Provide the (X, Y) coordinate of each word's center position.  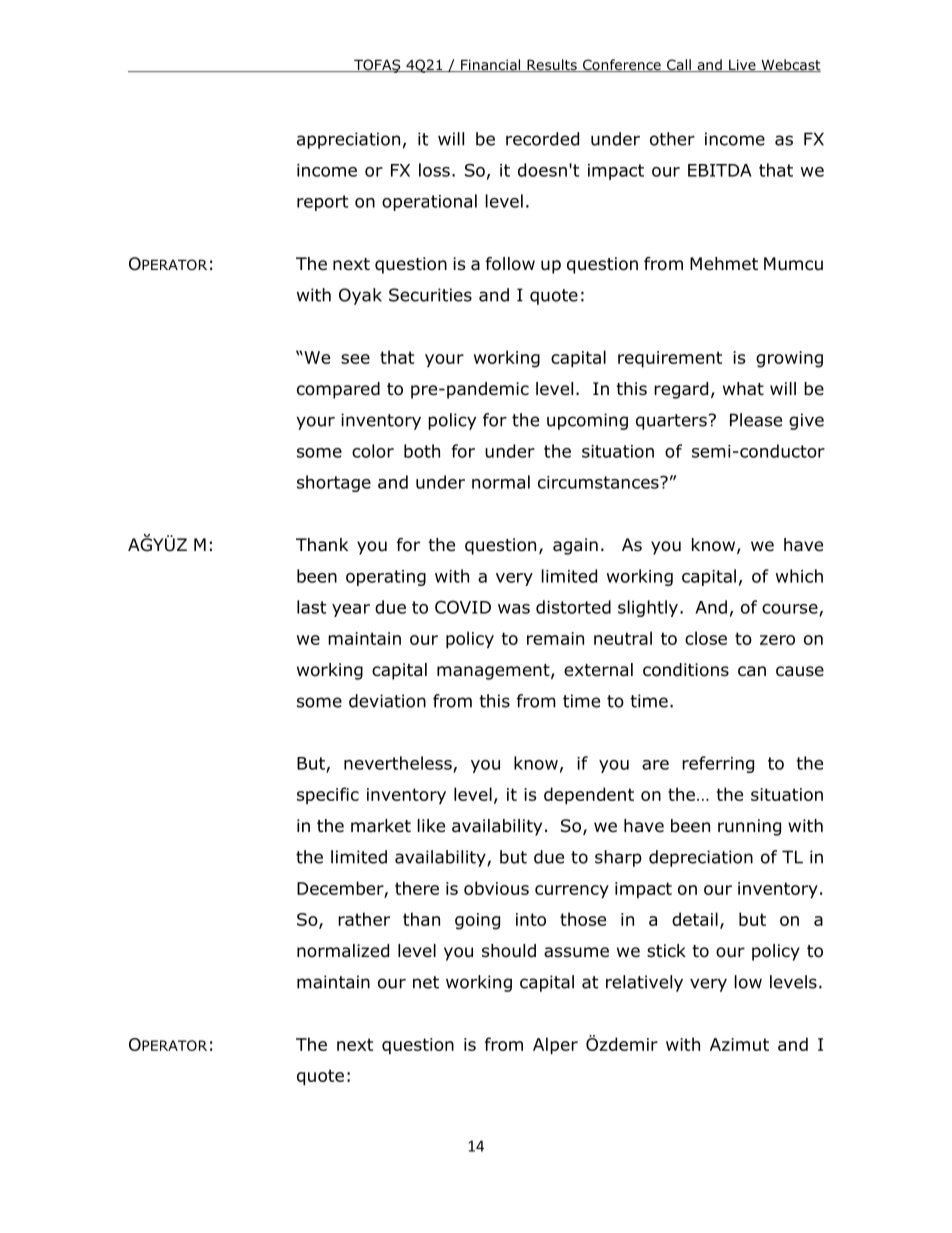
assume (576, 952)
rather (364, 919)
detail (695, 919)
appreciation (348, 140)
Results (552, 65)
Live (742, 65)
